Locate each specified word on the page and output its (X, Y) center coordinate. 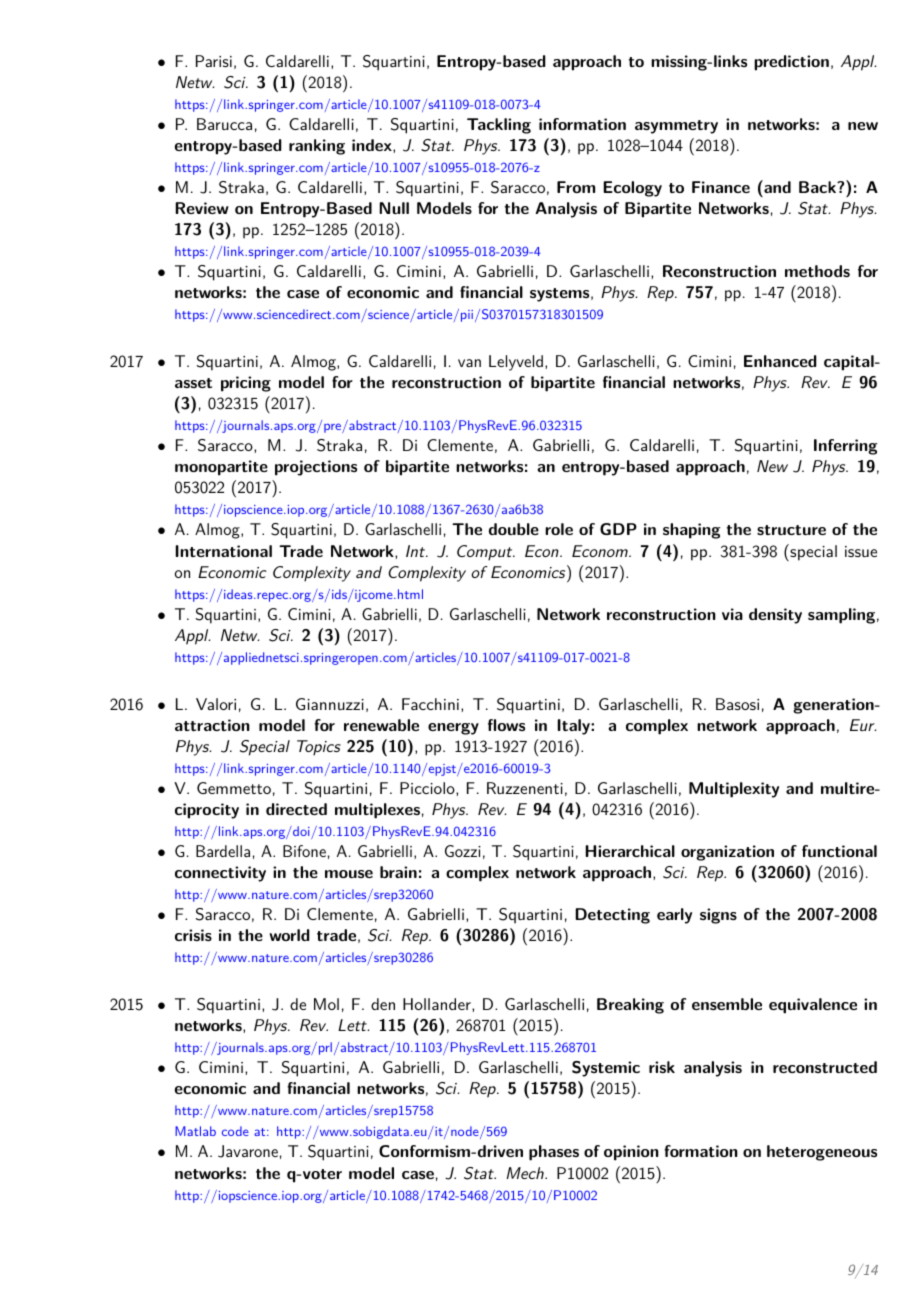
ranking (317, 147)
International (224, 551)
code (235, 1131)
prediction (791, 63)
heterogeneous (822, 1153)
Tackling (499, 126)
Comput (486, 553)
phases (554, 1153)
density (775, 616)
